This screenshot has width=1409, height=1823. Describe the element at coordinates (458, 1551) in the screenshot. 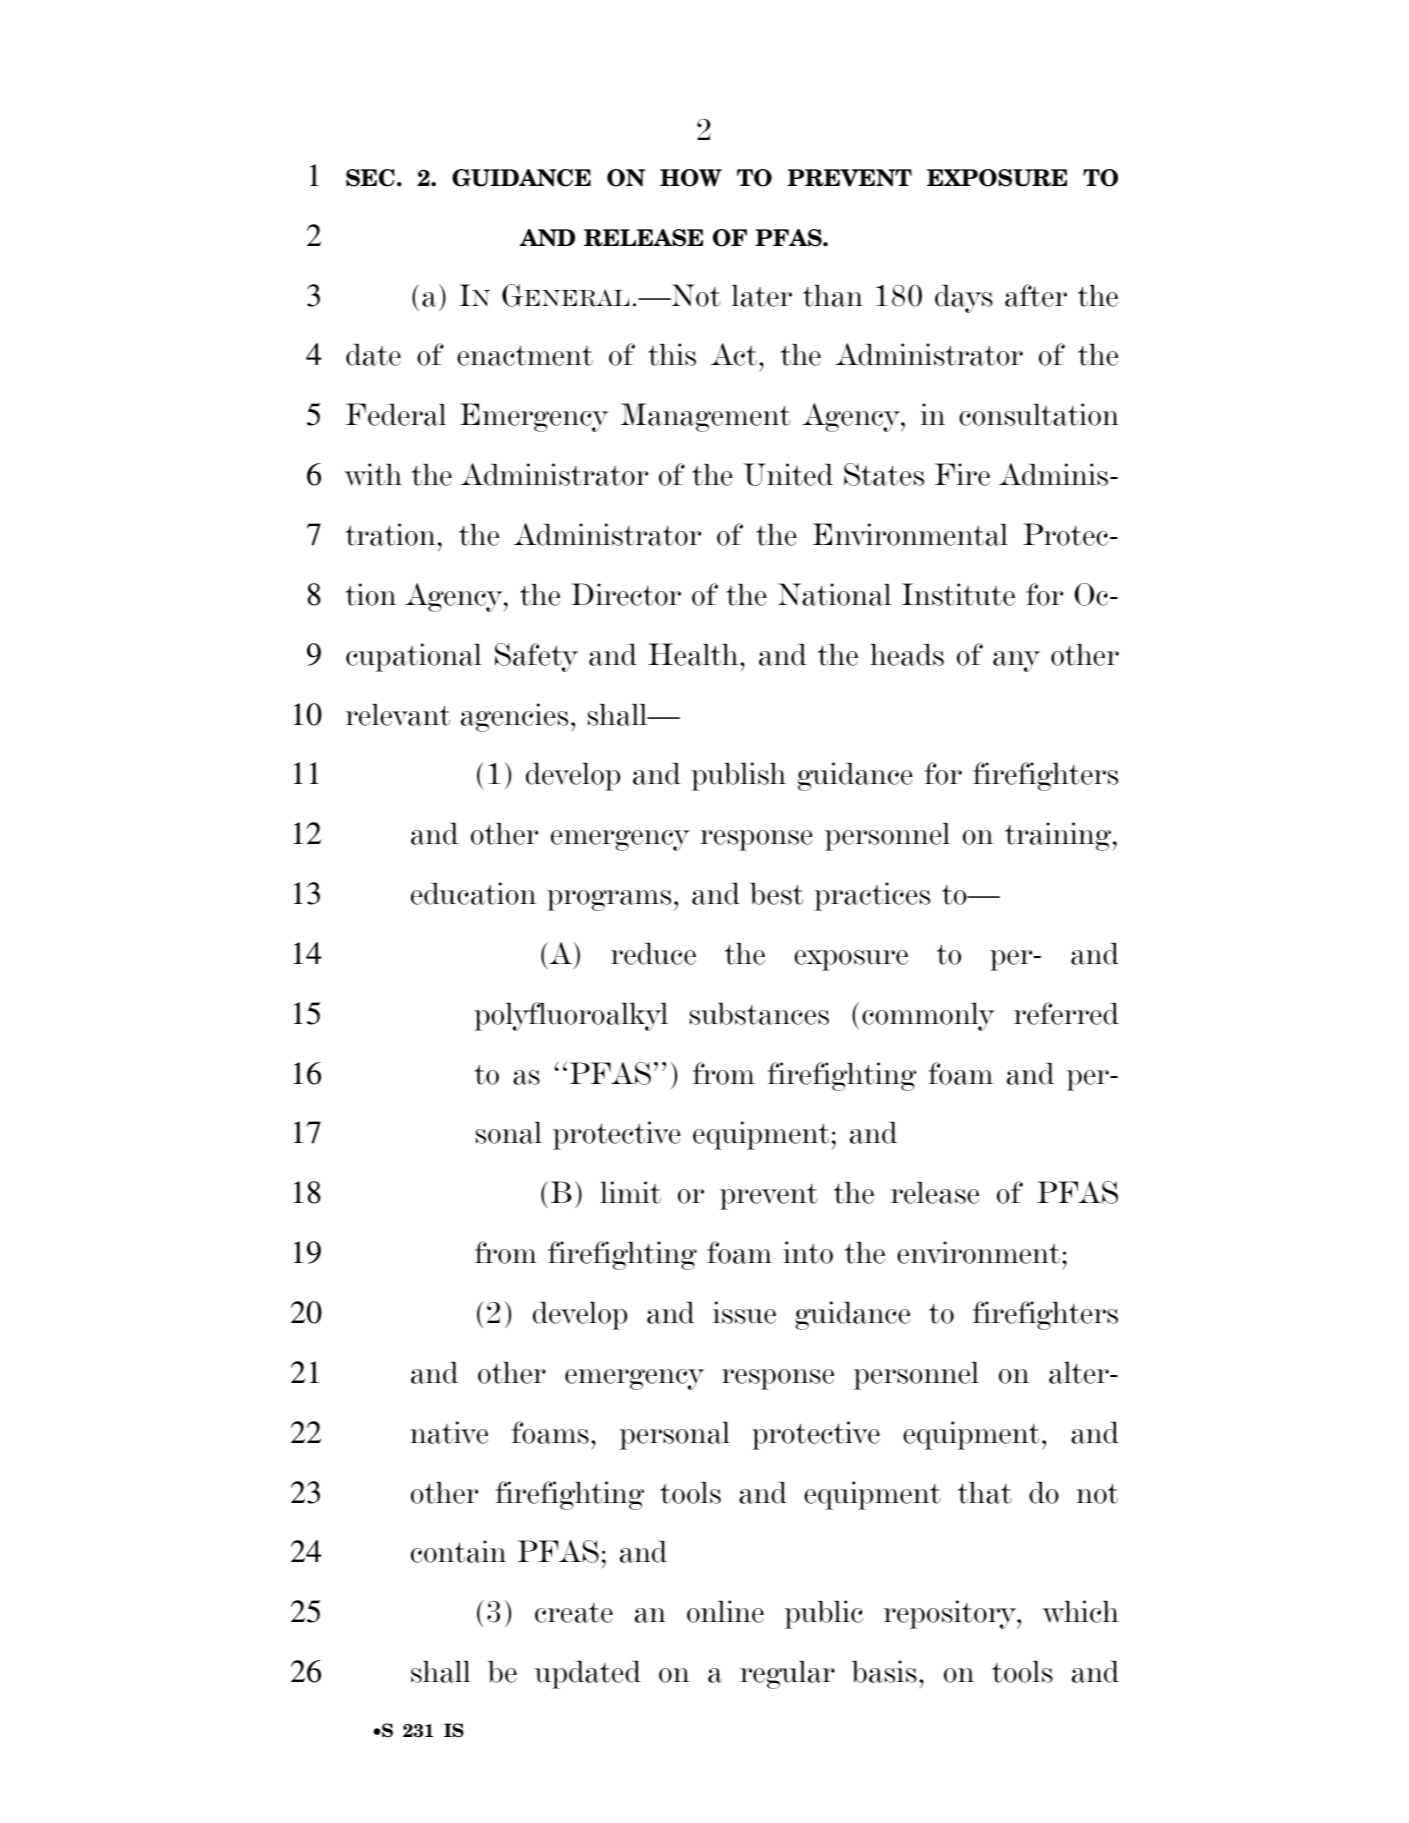

I see `contain` at that location.
